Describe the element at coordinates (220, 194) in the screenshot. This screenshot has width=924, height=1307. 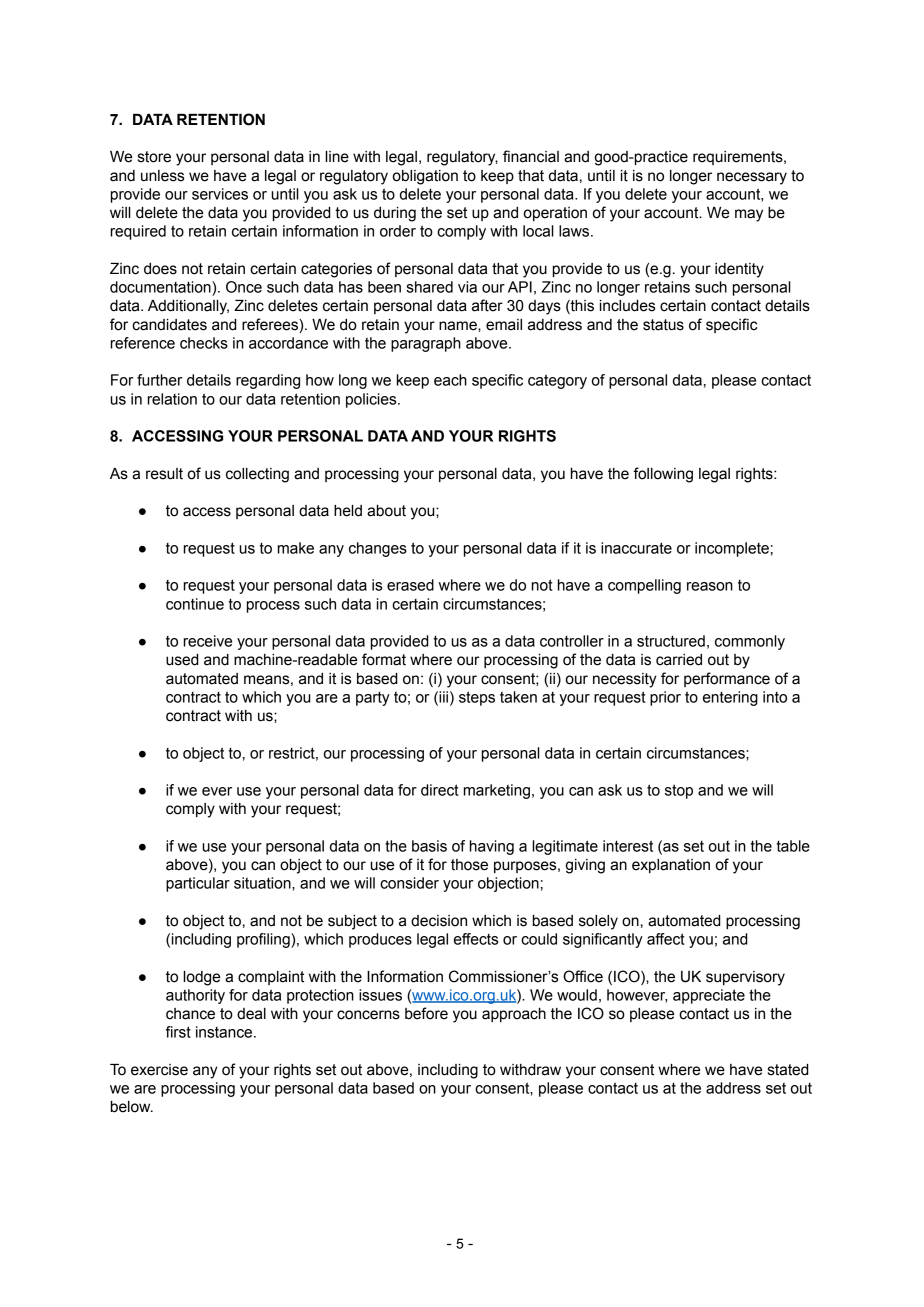
I see `services` at that location.
